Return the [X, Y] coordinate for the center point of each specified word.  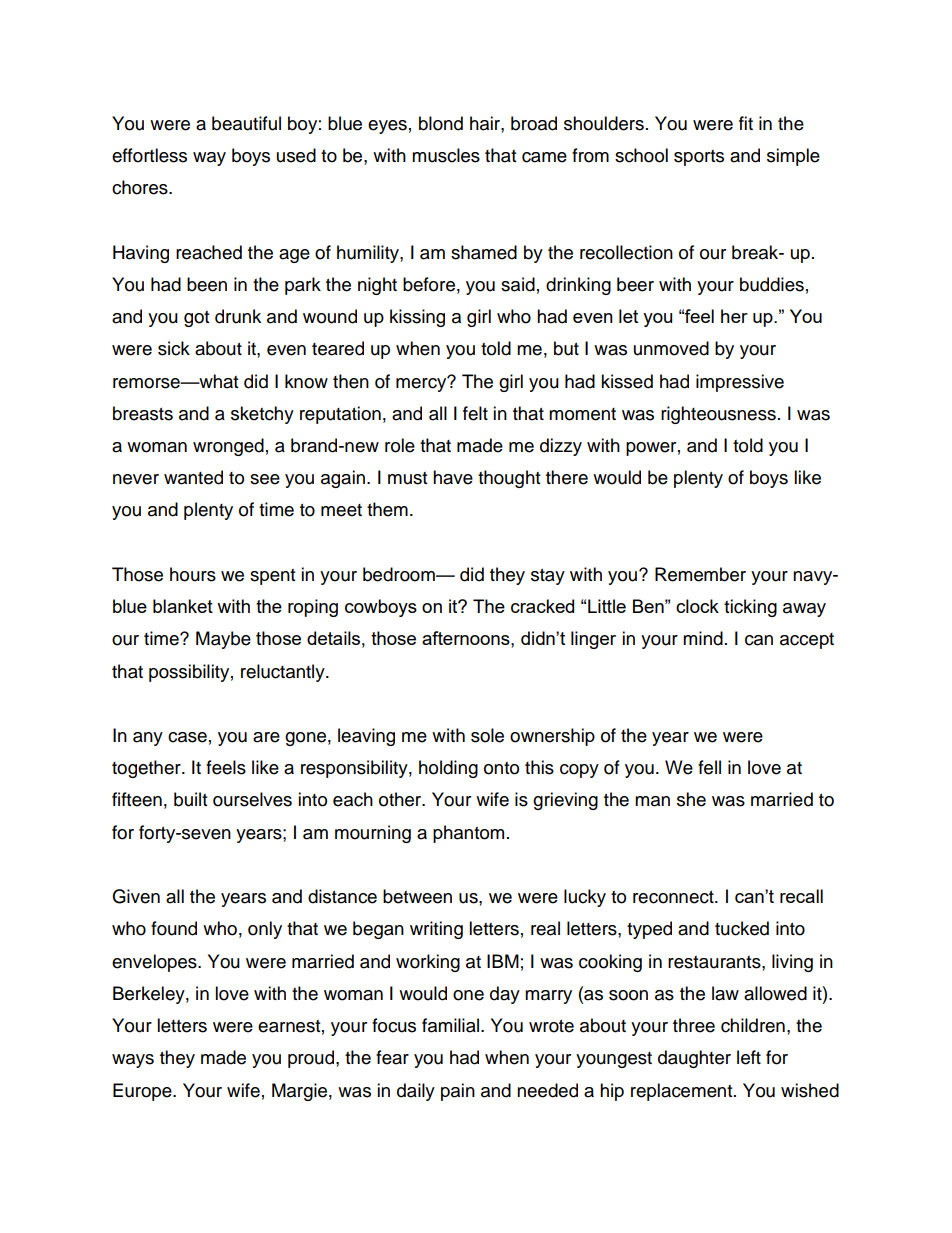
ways [133, 1061]
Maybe [223, 640]
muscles [446, 155]
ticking [750, 608]
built [190, 799]
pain [458, 1092]
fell [709, 767]
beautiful [246, 123]
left [749, 1057]
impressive [740, 383]
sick [174, 348]
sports [699, 158]
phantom [468, 834]
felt [475, 413]
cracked [542, 606]
